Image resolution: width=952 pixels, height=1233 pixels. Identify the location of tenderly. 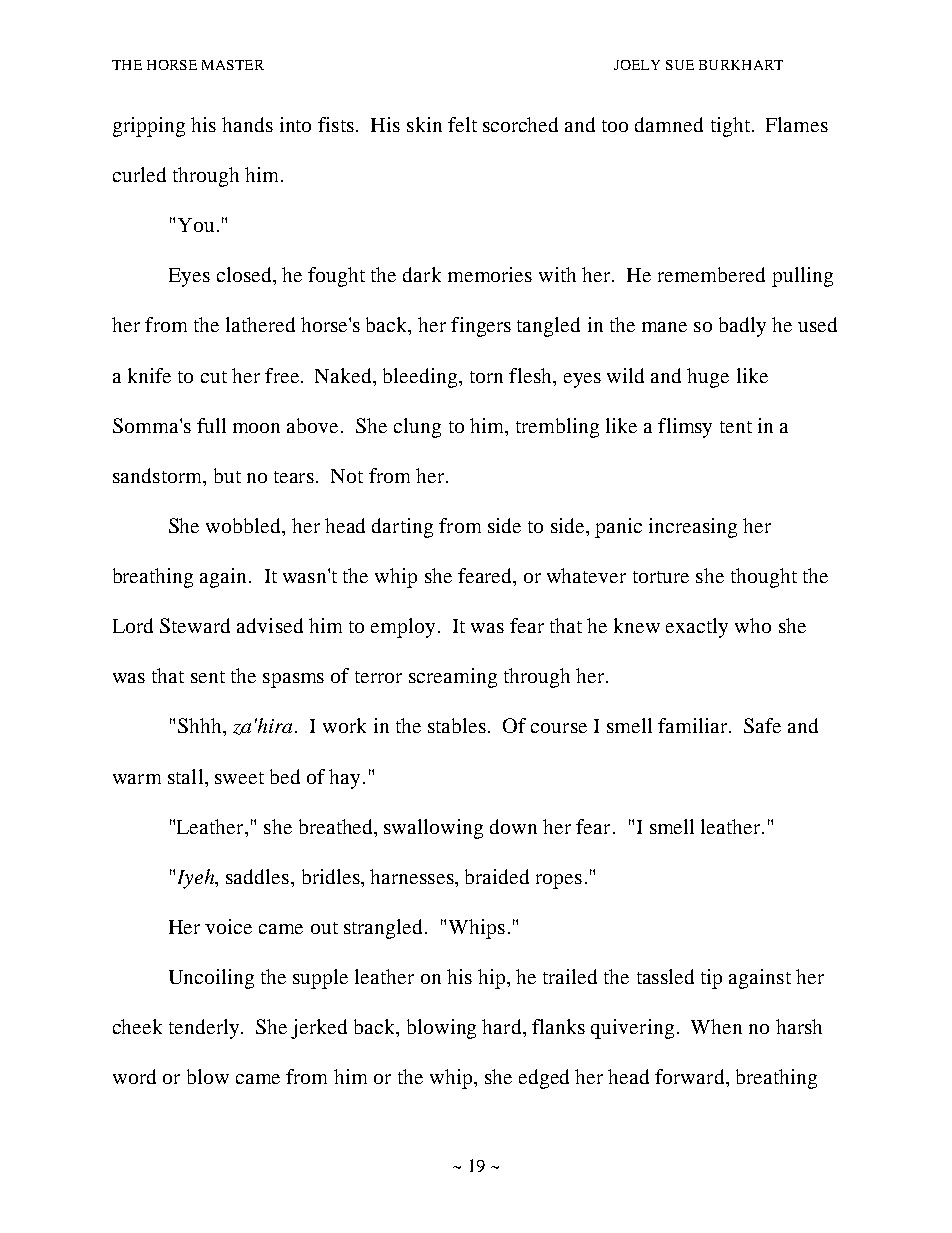
(205, 1029).
